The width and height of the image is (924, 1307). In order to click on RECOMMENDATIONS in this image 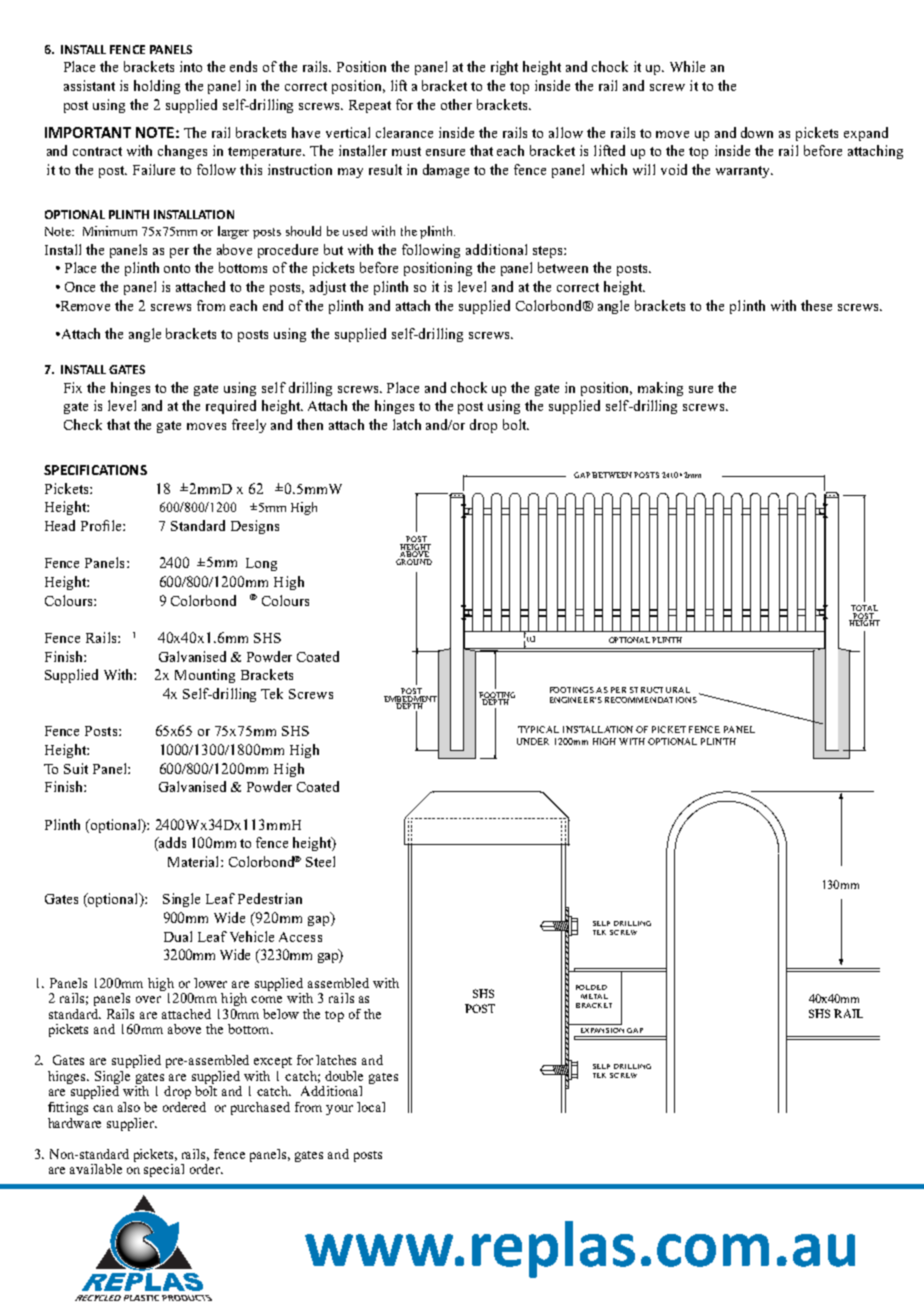, I will do `click(651, 700)`.
